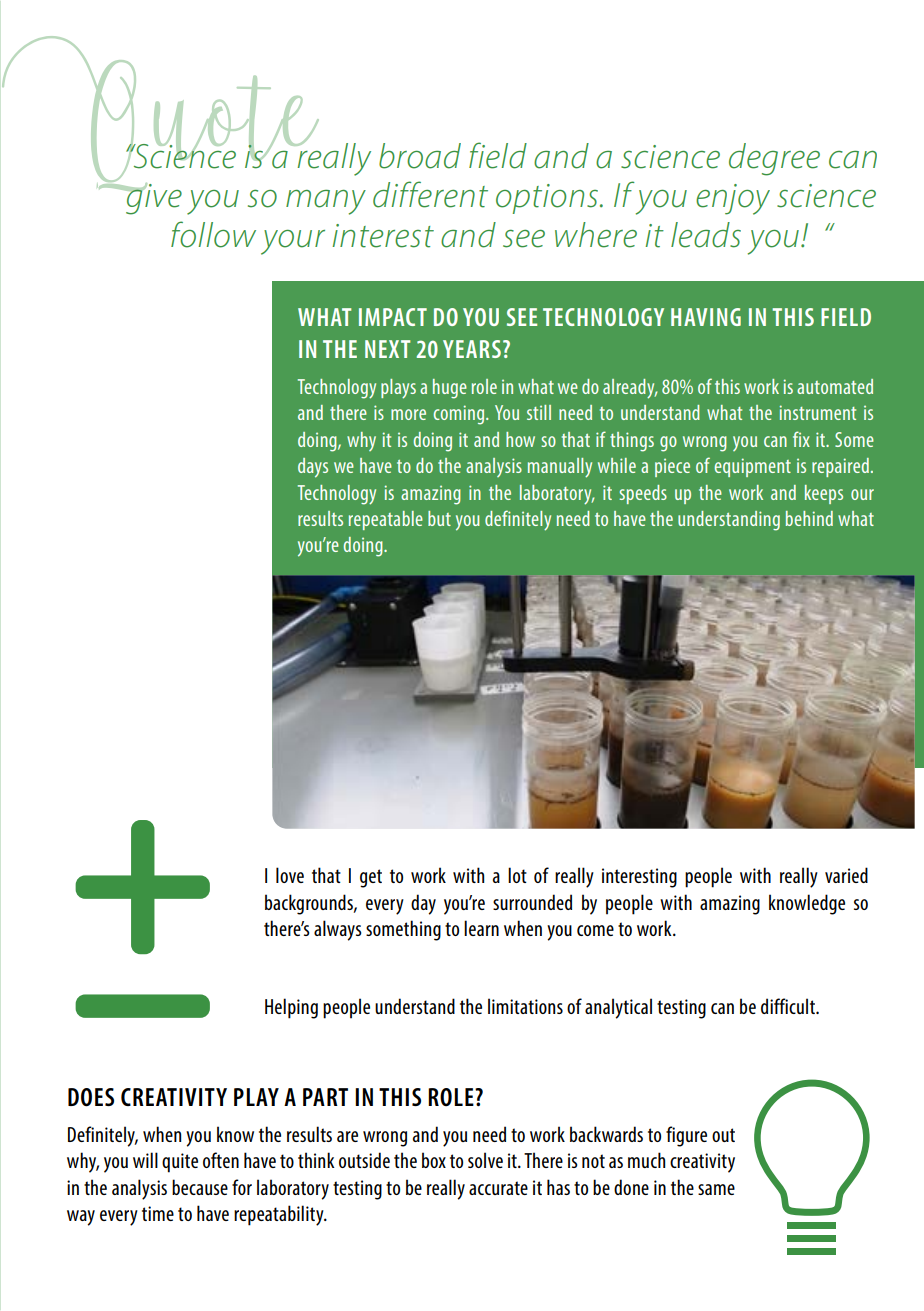  Describe the element at coordinates (439, 518) in the screenshot. I see `but` at that location.
